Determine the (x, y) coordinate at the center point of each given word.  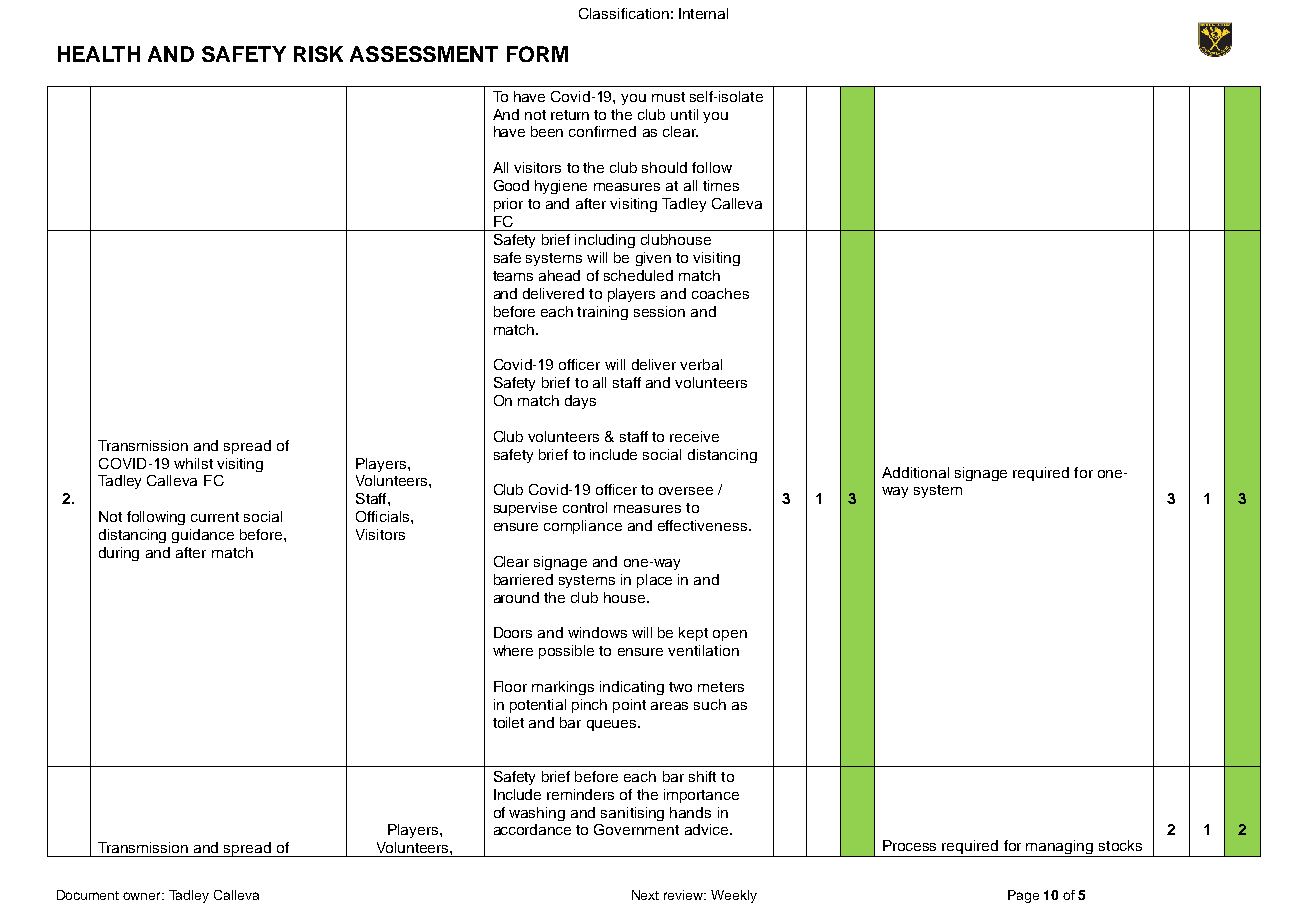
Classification (624, 13)
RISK (318, 54)
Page (1023, 896)
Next (645, 895)
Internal (703, 13)
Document (88, 895)
